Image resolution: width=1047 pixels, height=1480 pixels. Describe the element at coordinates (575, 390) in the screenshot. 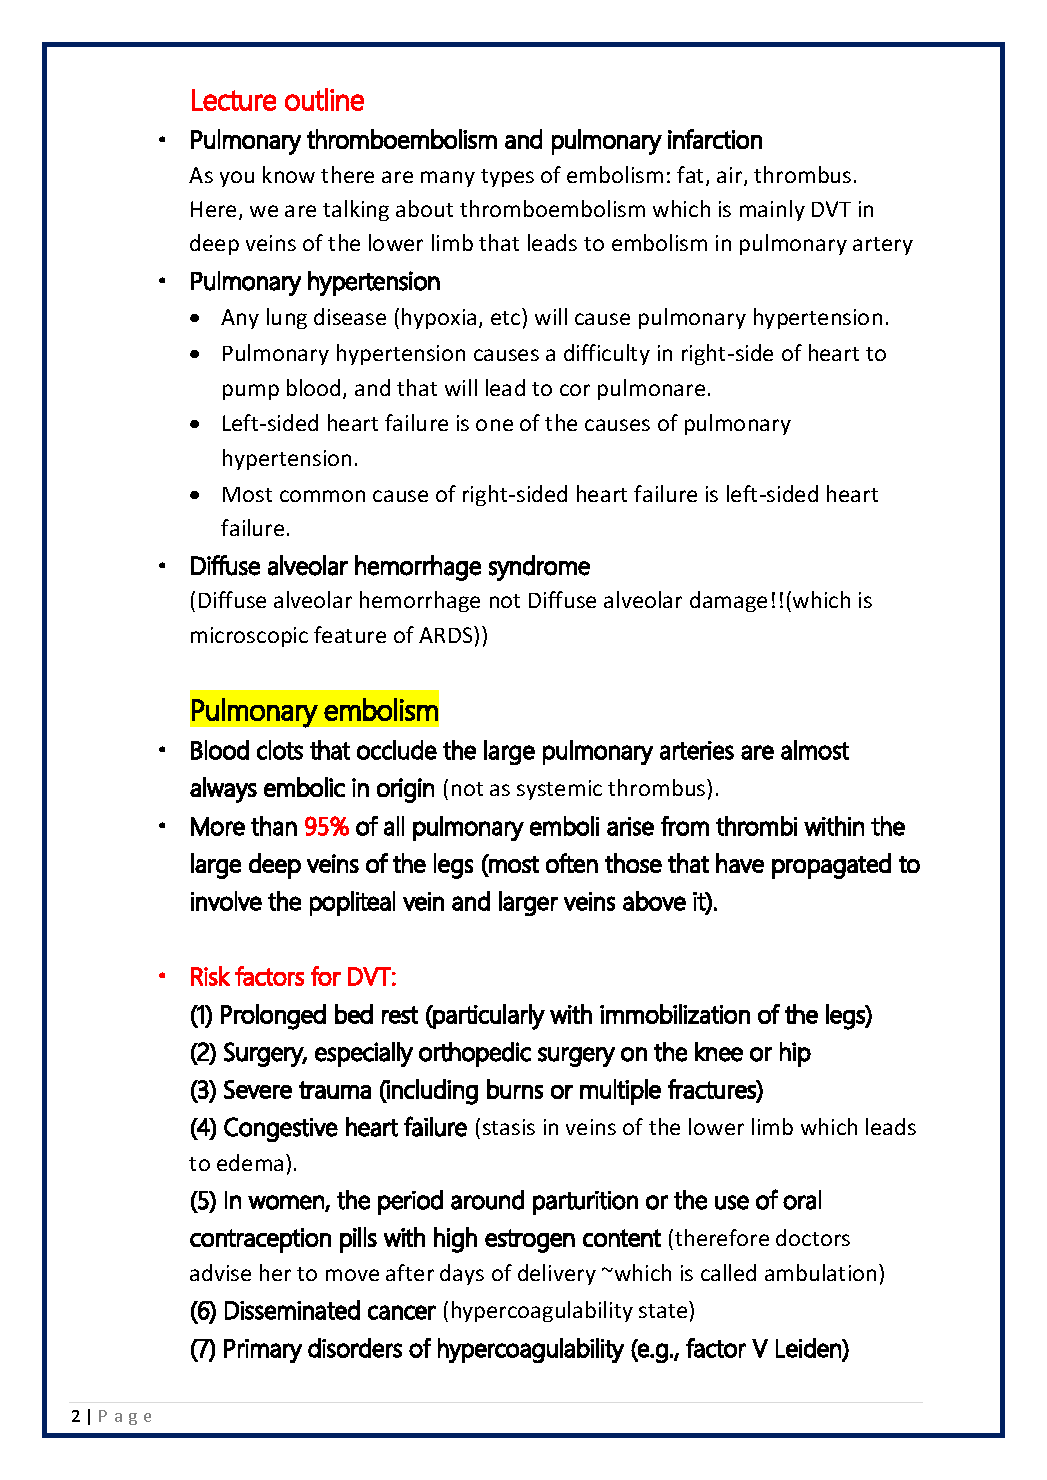

I see `cor` at that location.
